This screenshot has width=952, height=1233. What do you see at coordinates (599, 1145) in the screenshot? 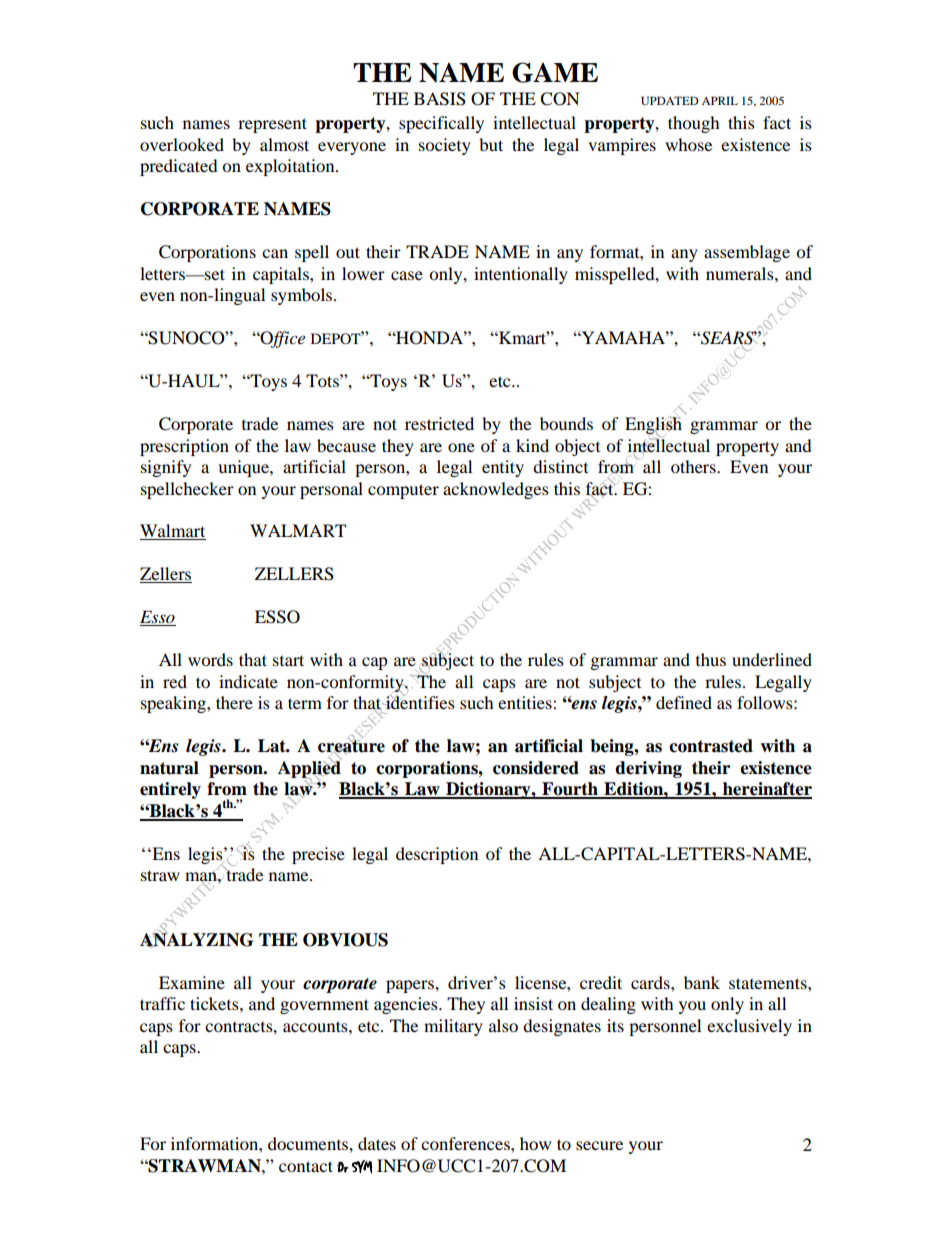
I see `secure` at bounding box center [599, 1145].
